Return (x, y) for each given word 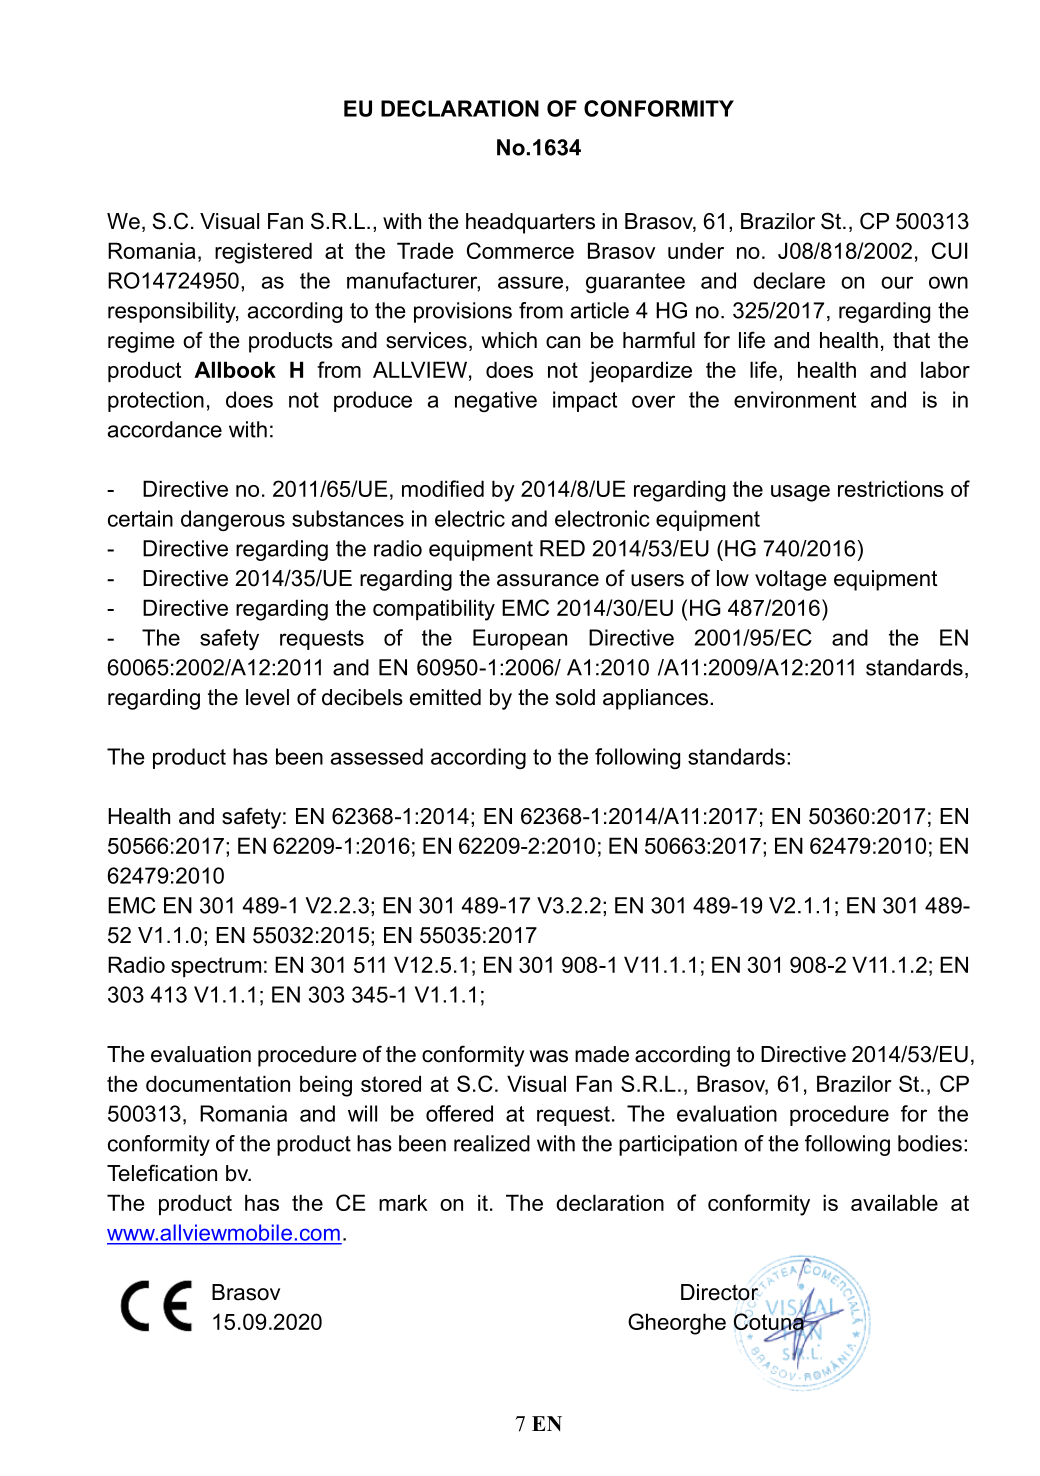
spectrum (216, 967)
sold (575, 697)
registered (263, 253)
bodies (930, 1143)
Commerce (520, 250)
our (897, 282)
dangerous (233, 520)
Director (719, 1292)
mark (403, 1202)
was (548, 1056)
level (267, 697)
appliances (657, 699)
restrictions (891, 488)
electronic (602, 518)
